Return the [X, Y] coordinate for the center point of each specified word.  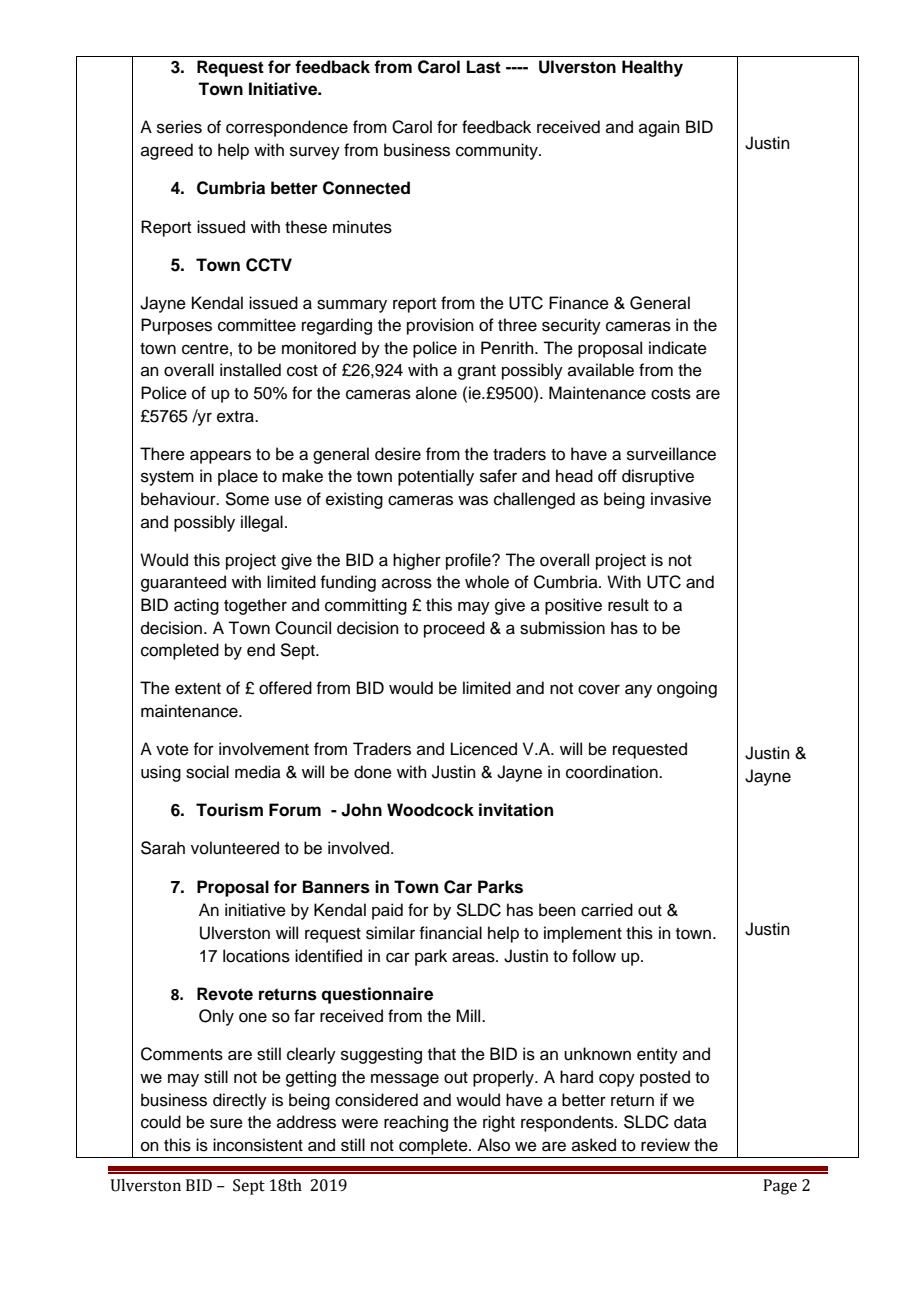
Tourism [229, 810]
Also [493, 1145]
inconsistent [258, 1145]
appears [220, 457]
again [659, 128]
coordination [613, 772]
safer [498, 476]
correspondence [287, 128]
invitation [516, 810]
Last [484, 67]
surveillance [671, 454]
